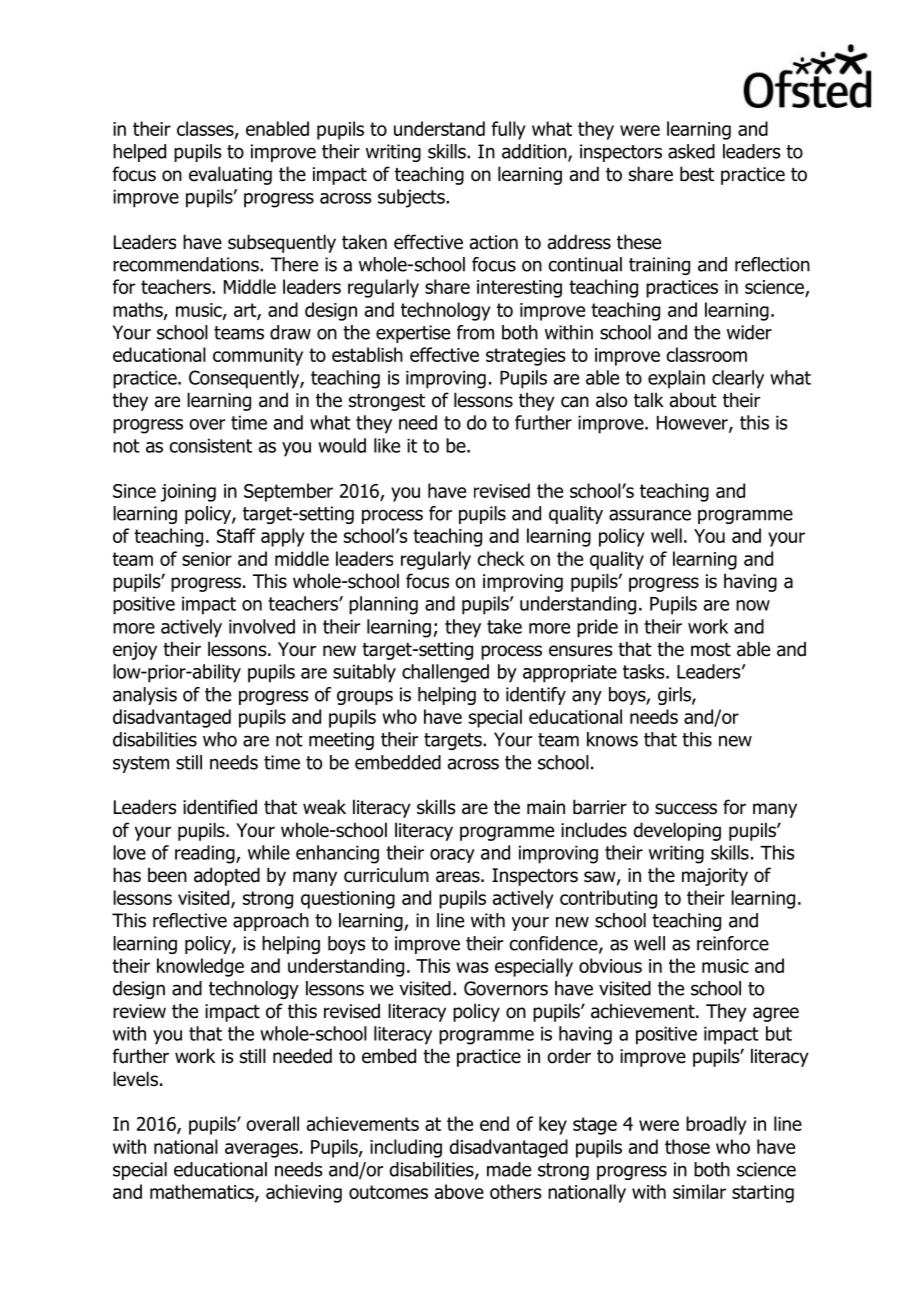 Image resolution: width=924 pixels, height=1310 pixels. Describe the element at coordinates (445, 673) in the document. I see `challenged` at that location.
